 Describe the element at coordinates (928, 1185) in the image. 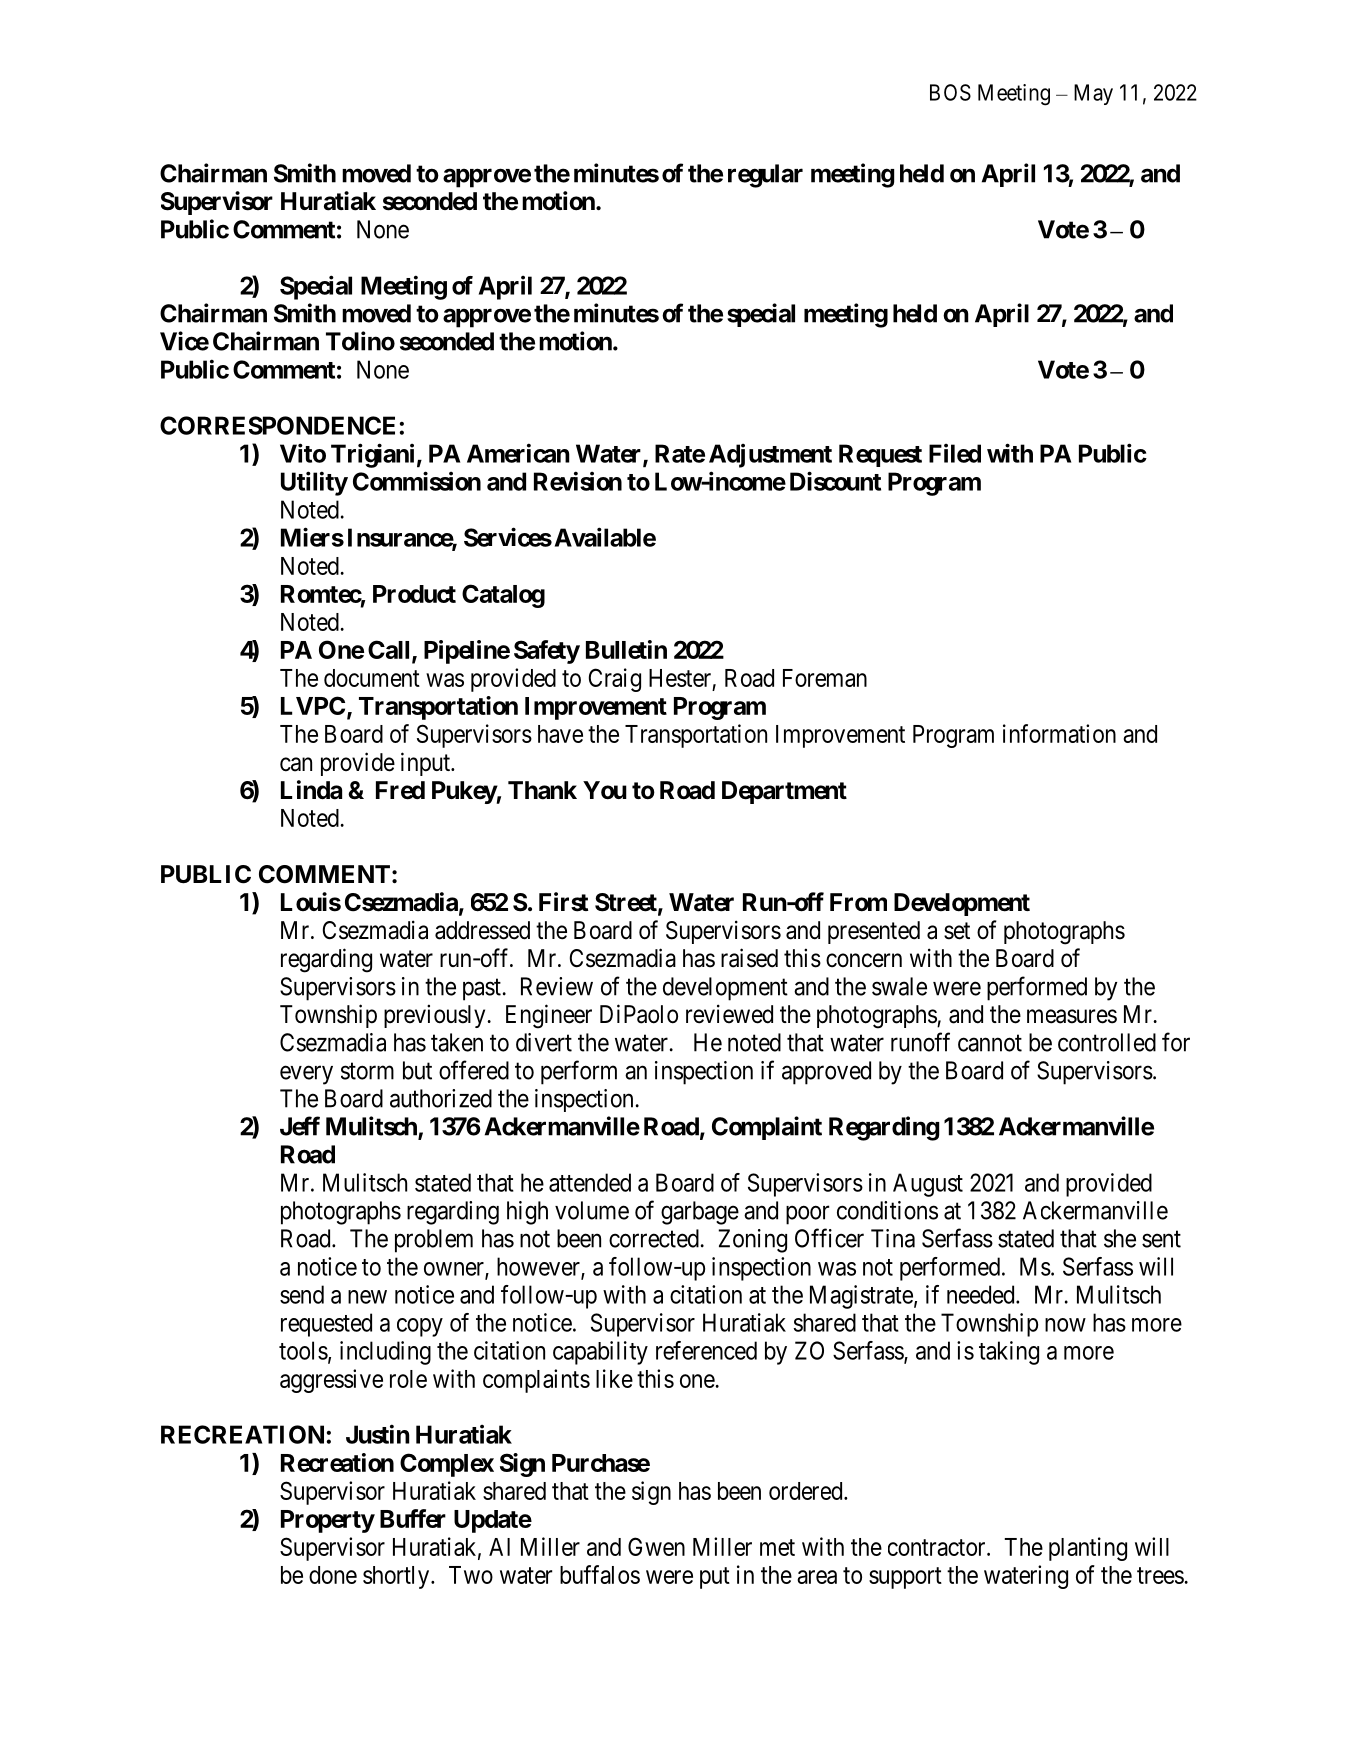

I see `August` at that location.
